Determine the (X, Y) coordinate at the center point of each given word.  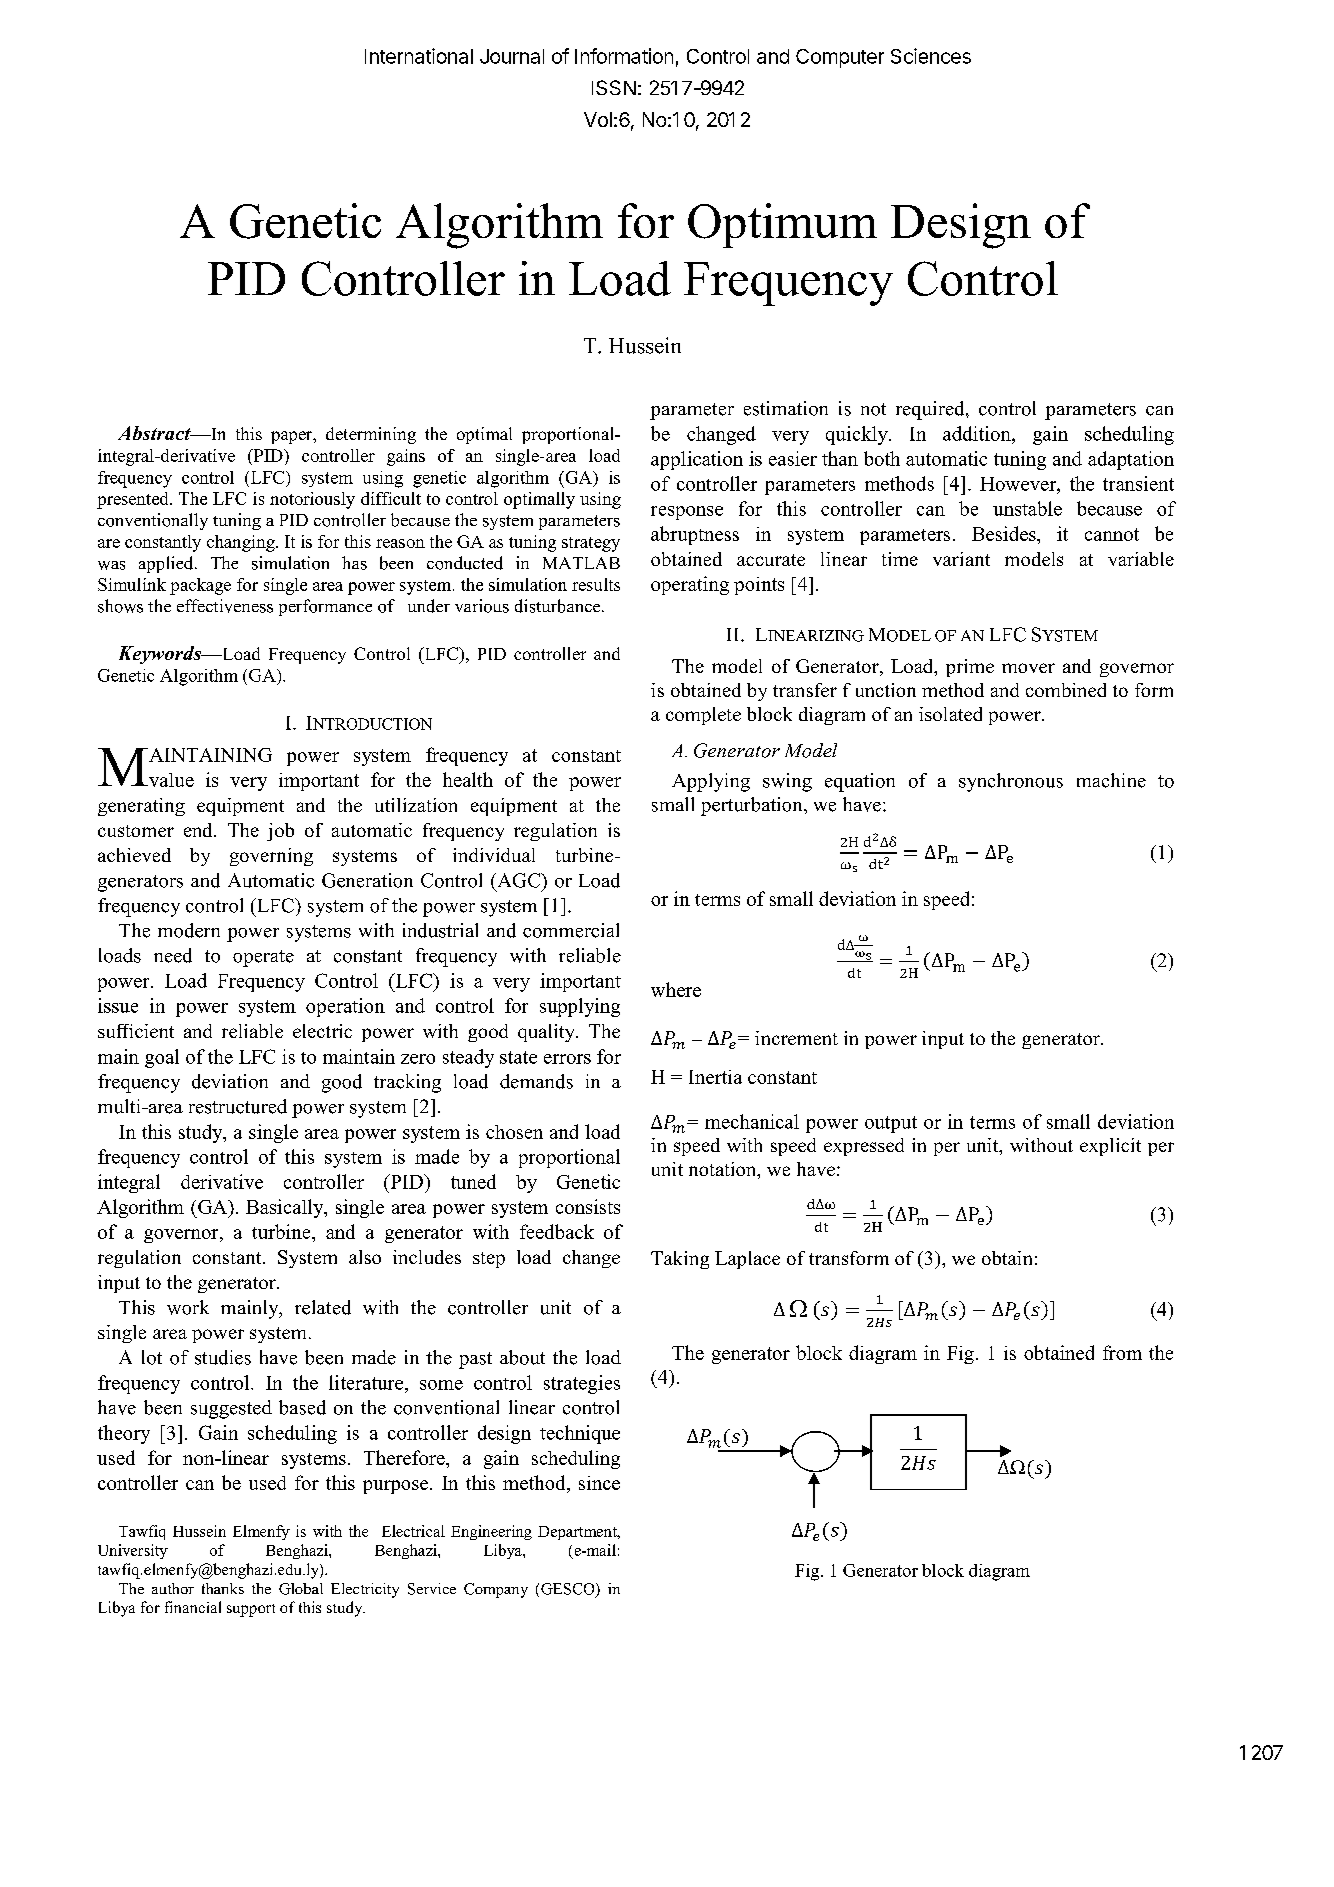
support (251, 1610)
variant (961, 559)
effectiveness (225, 606)
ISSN (614, 87)
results (596, 584)
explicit (1110, 1147)
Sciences (931, 56)
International (419, 56)
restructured (238, 1106)
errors (567, 1059)
